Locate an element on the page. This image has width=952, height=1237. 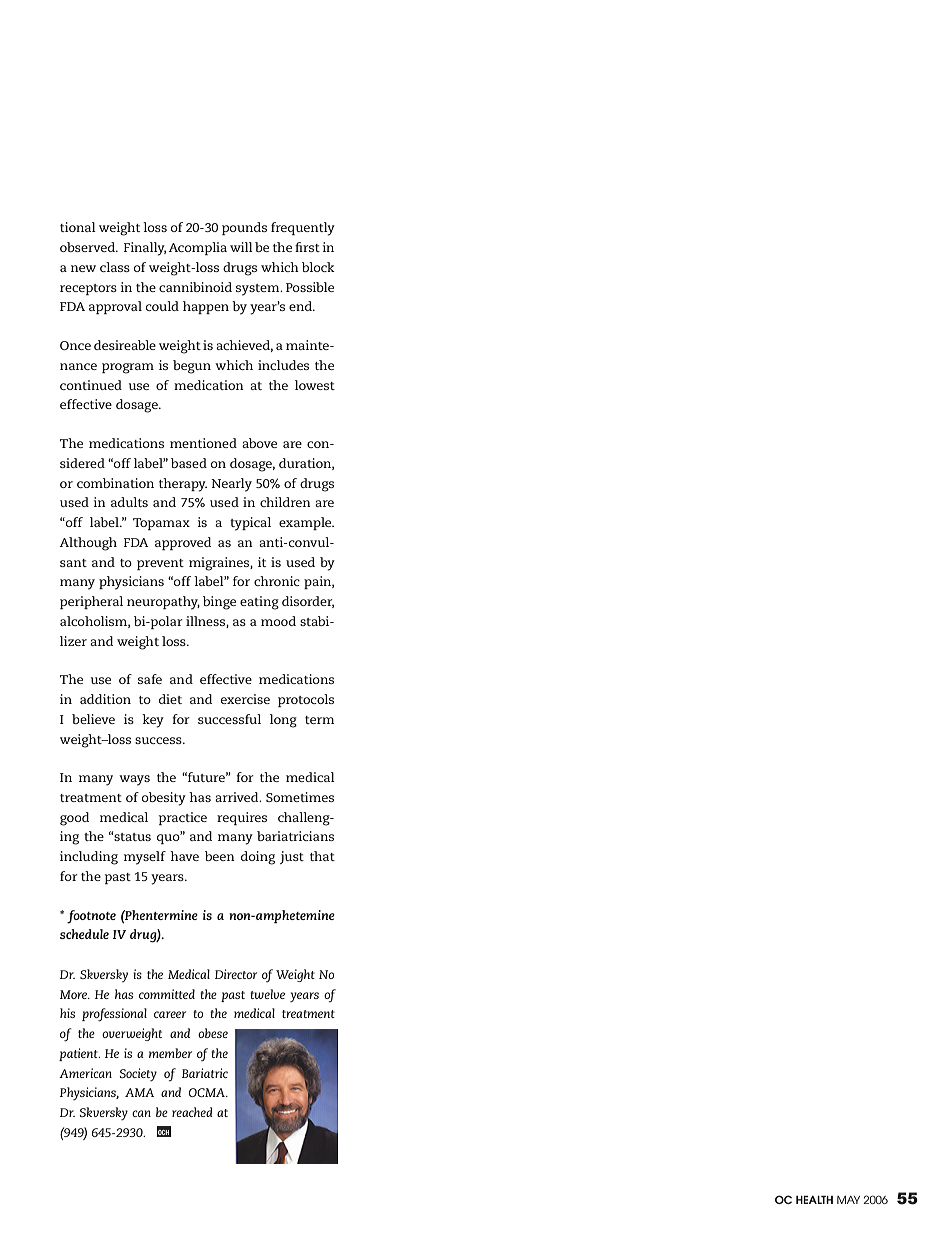
reached is located at coordinates (192, 1112).
